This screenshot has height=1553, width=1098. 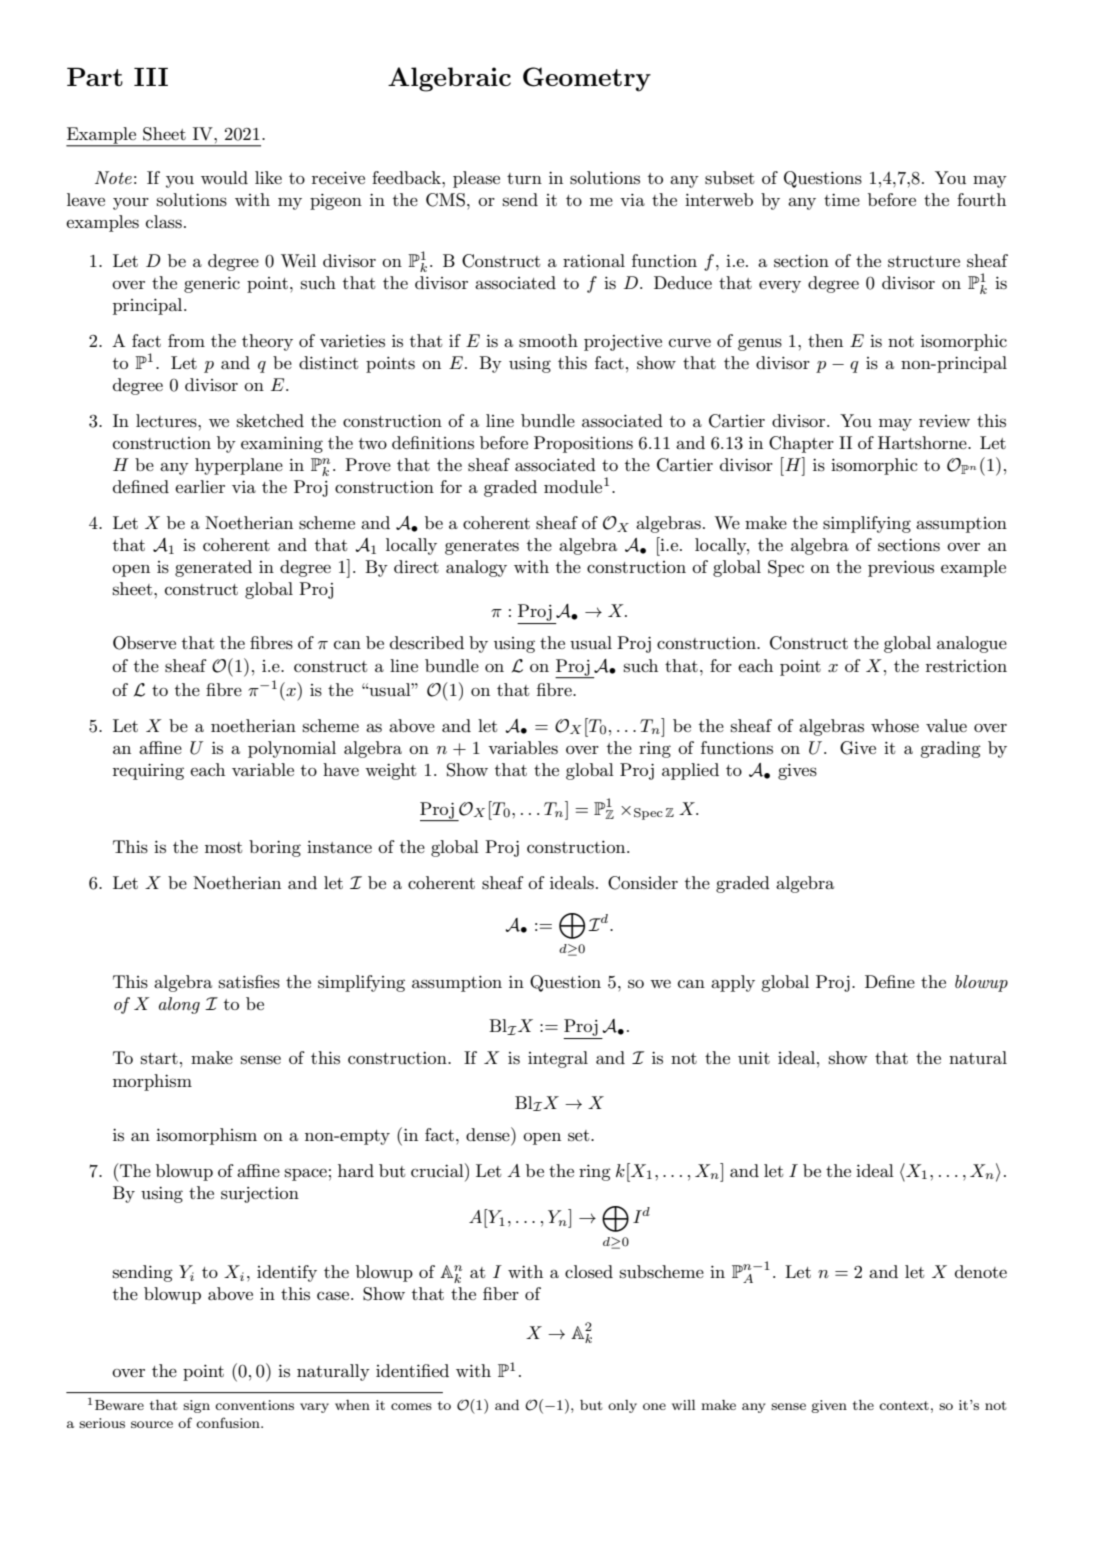 What do you see at coordinates (179, 1005) in the screenshot?
I see `along` at bounding box center [179, 1005].
